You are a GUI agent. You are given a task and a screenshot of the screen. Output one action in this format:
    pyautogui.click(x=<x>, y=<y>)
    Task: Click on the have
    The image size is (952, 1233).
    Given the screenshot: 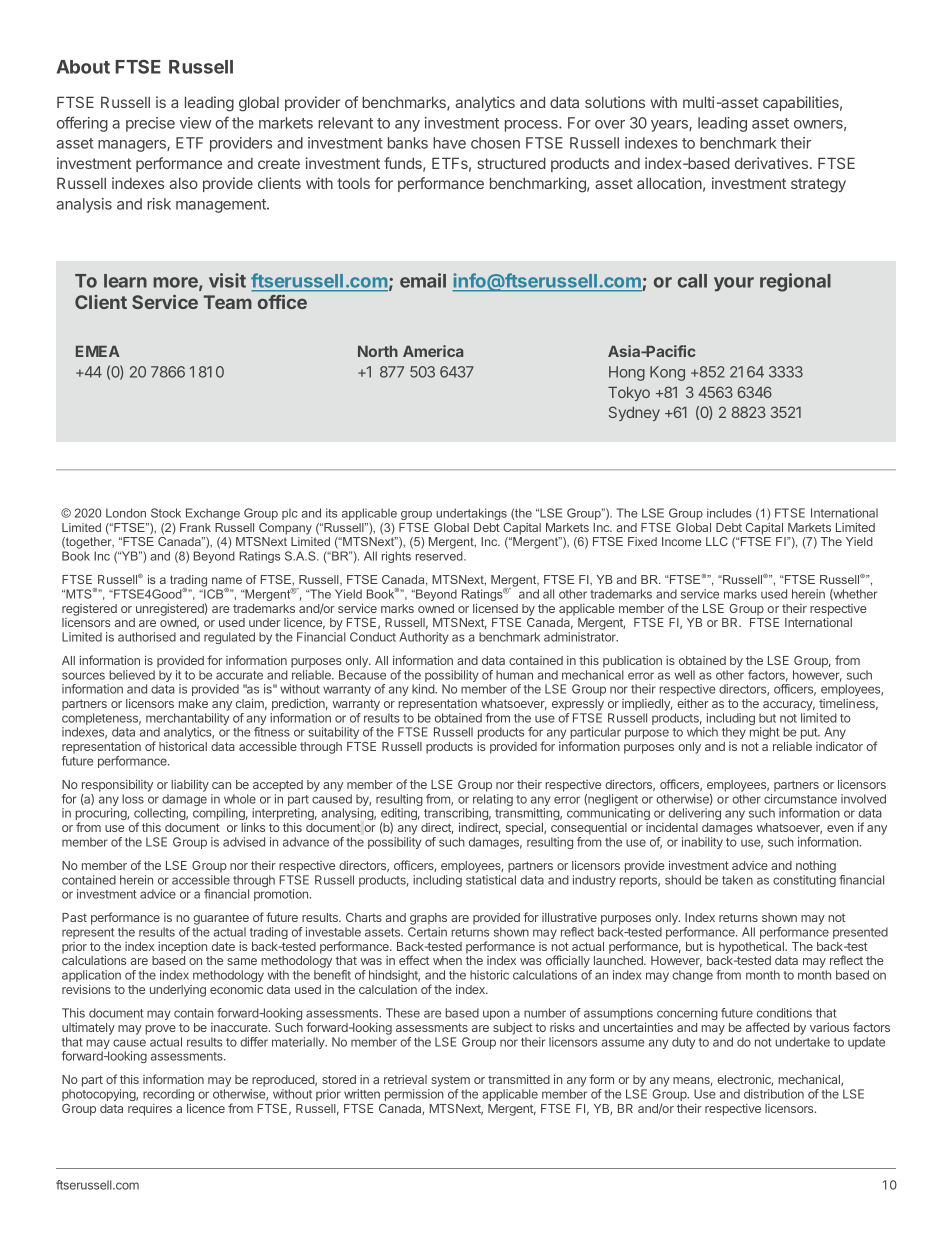 What is the action you would take?
    pyautogui.click(x=449, y=143)
